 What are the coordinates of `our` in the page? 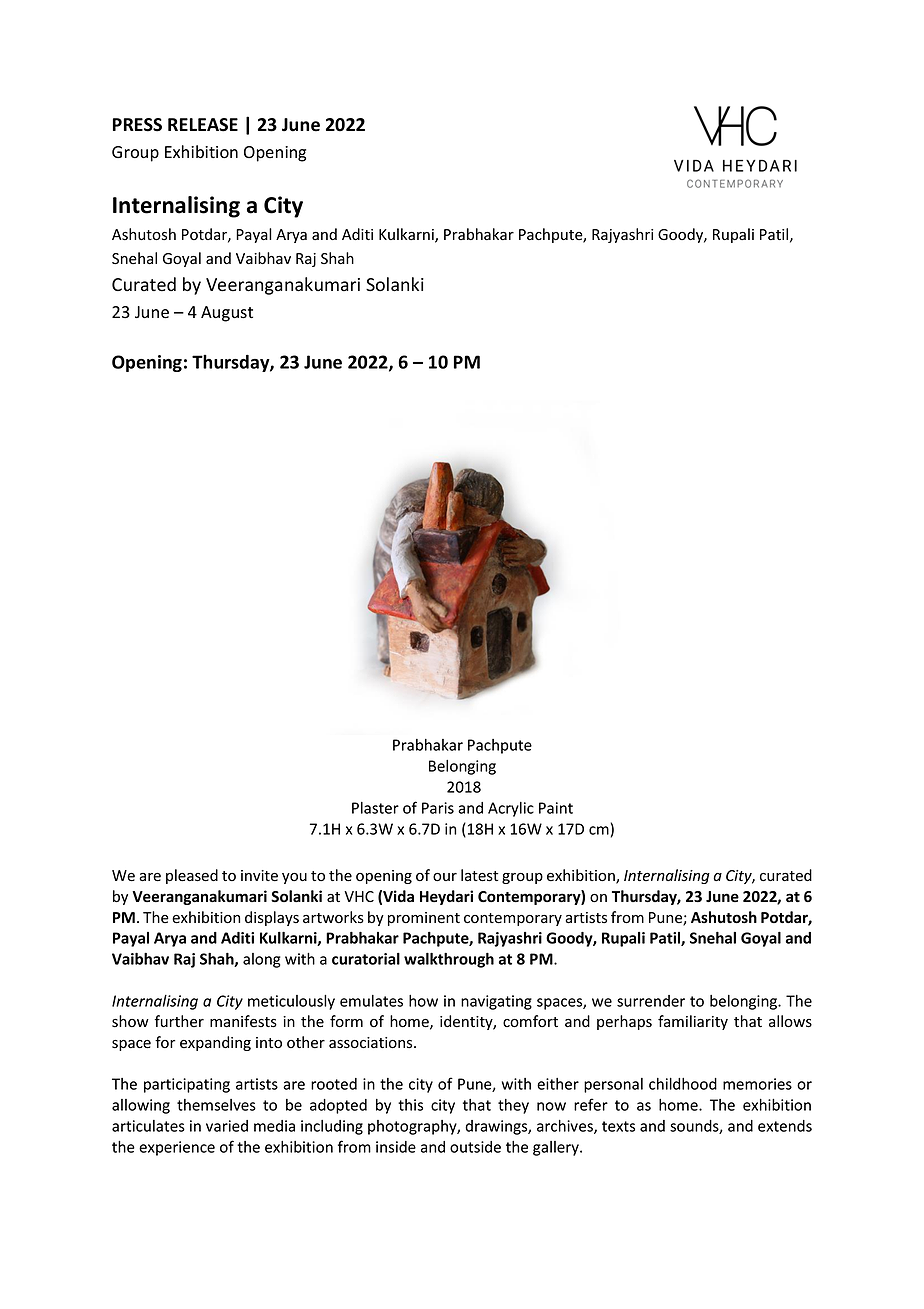 It's located at (445, 877).
